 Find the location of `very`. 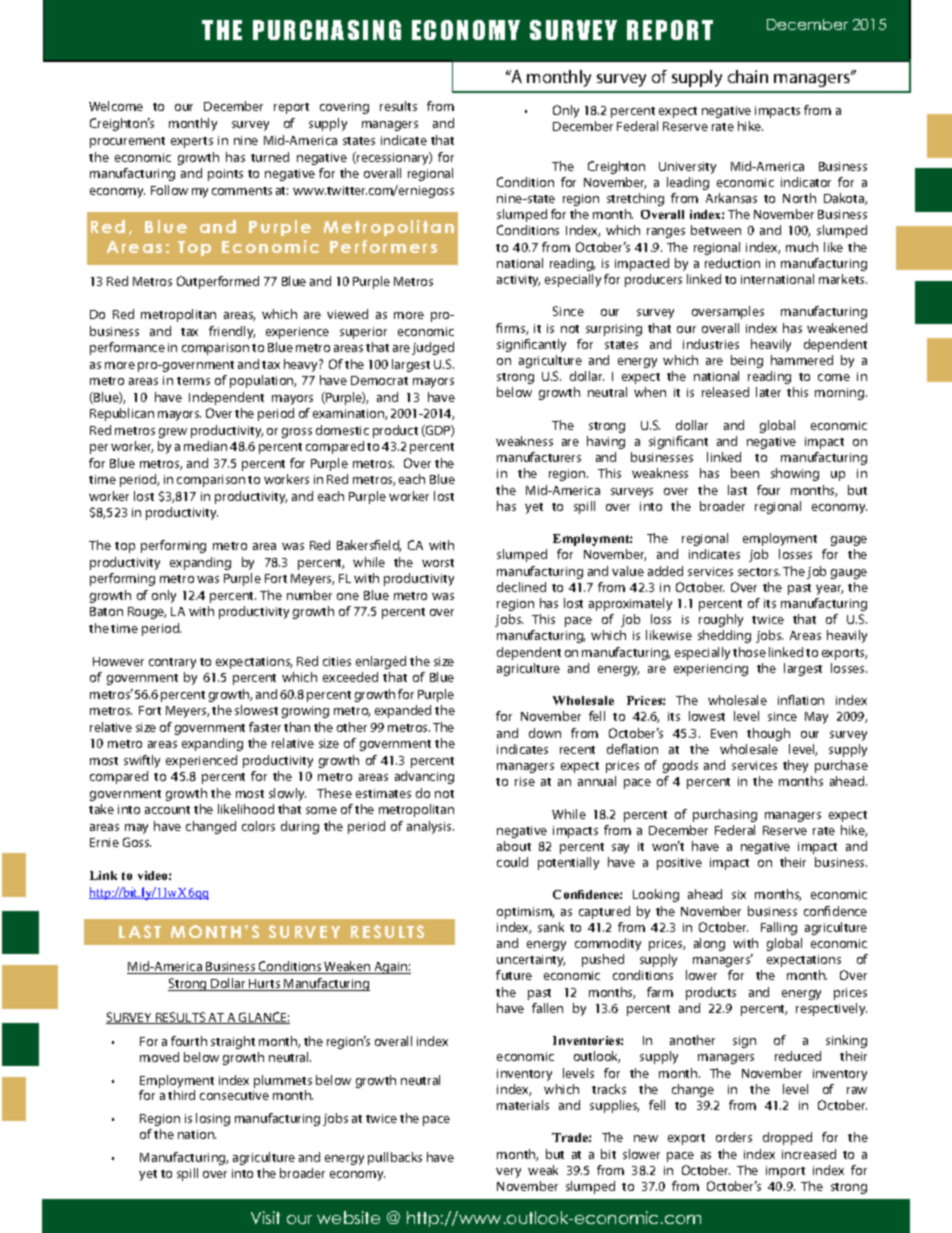

very is located at coordinates (508, 1173).
